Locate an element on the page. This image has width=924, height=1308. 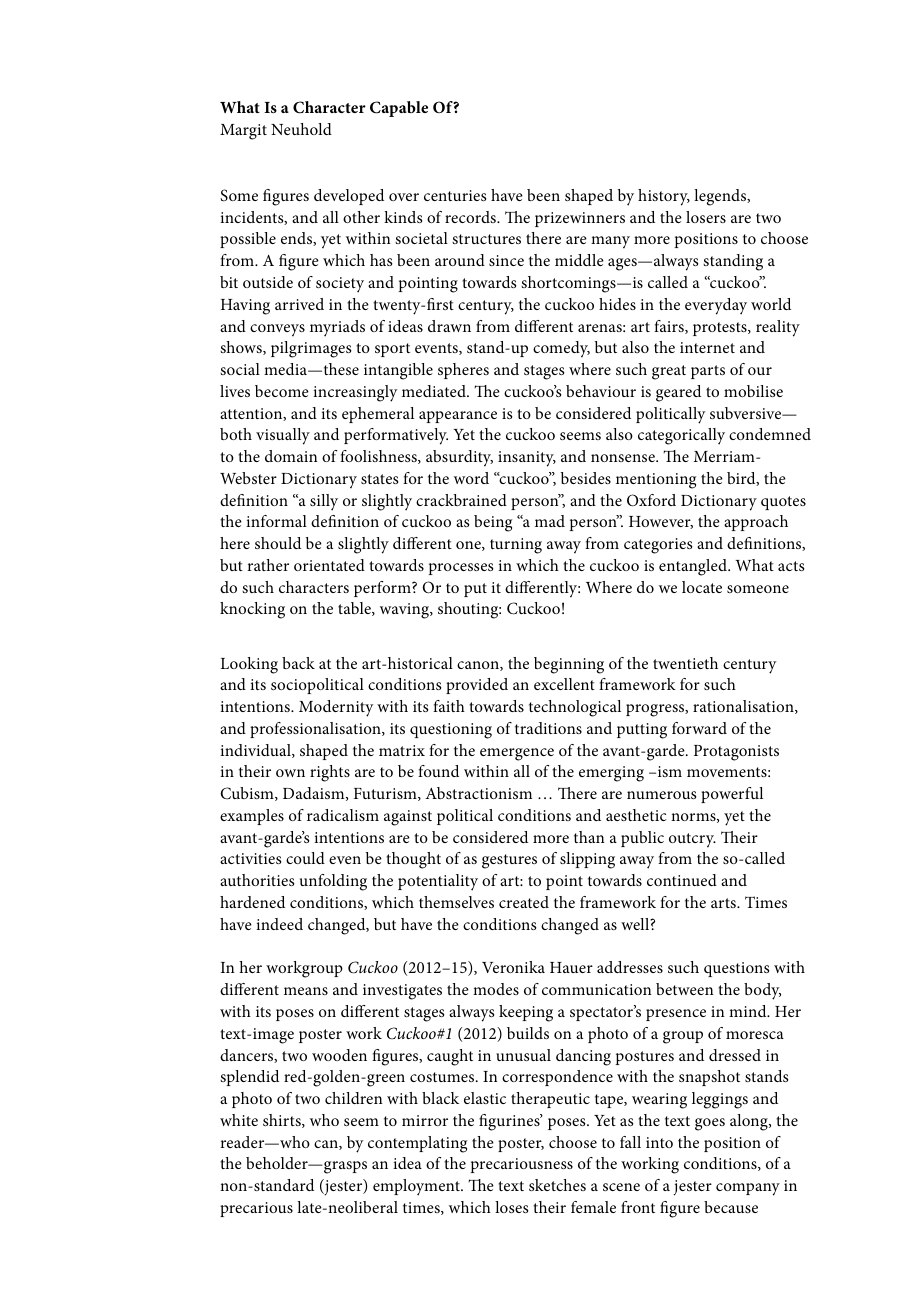
provided is located at coordinates (477, 686).
